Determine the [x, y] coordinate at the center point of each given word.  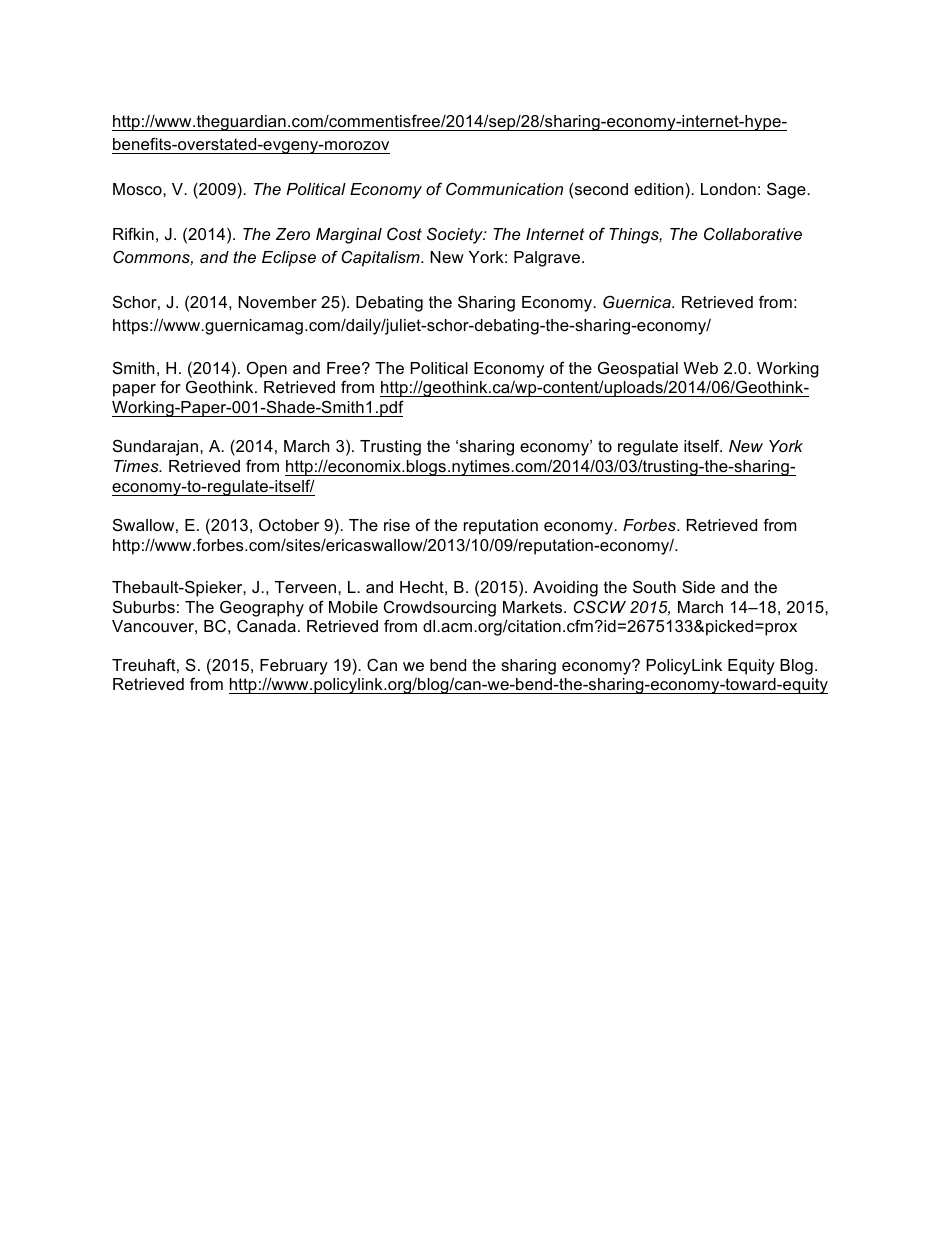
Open [267, 369]
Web [701, 368]
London [728, 189]
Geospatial [638, 370]
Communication [504, 188]
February [294, 667]
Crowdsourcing [440, 608]
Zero [293, 234]
